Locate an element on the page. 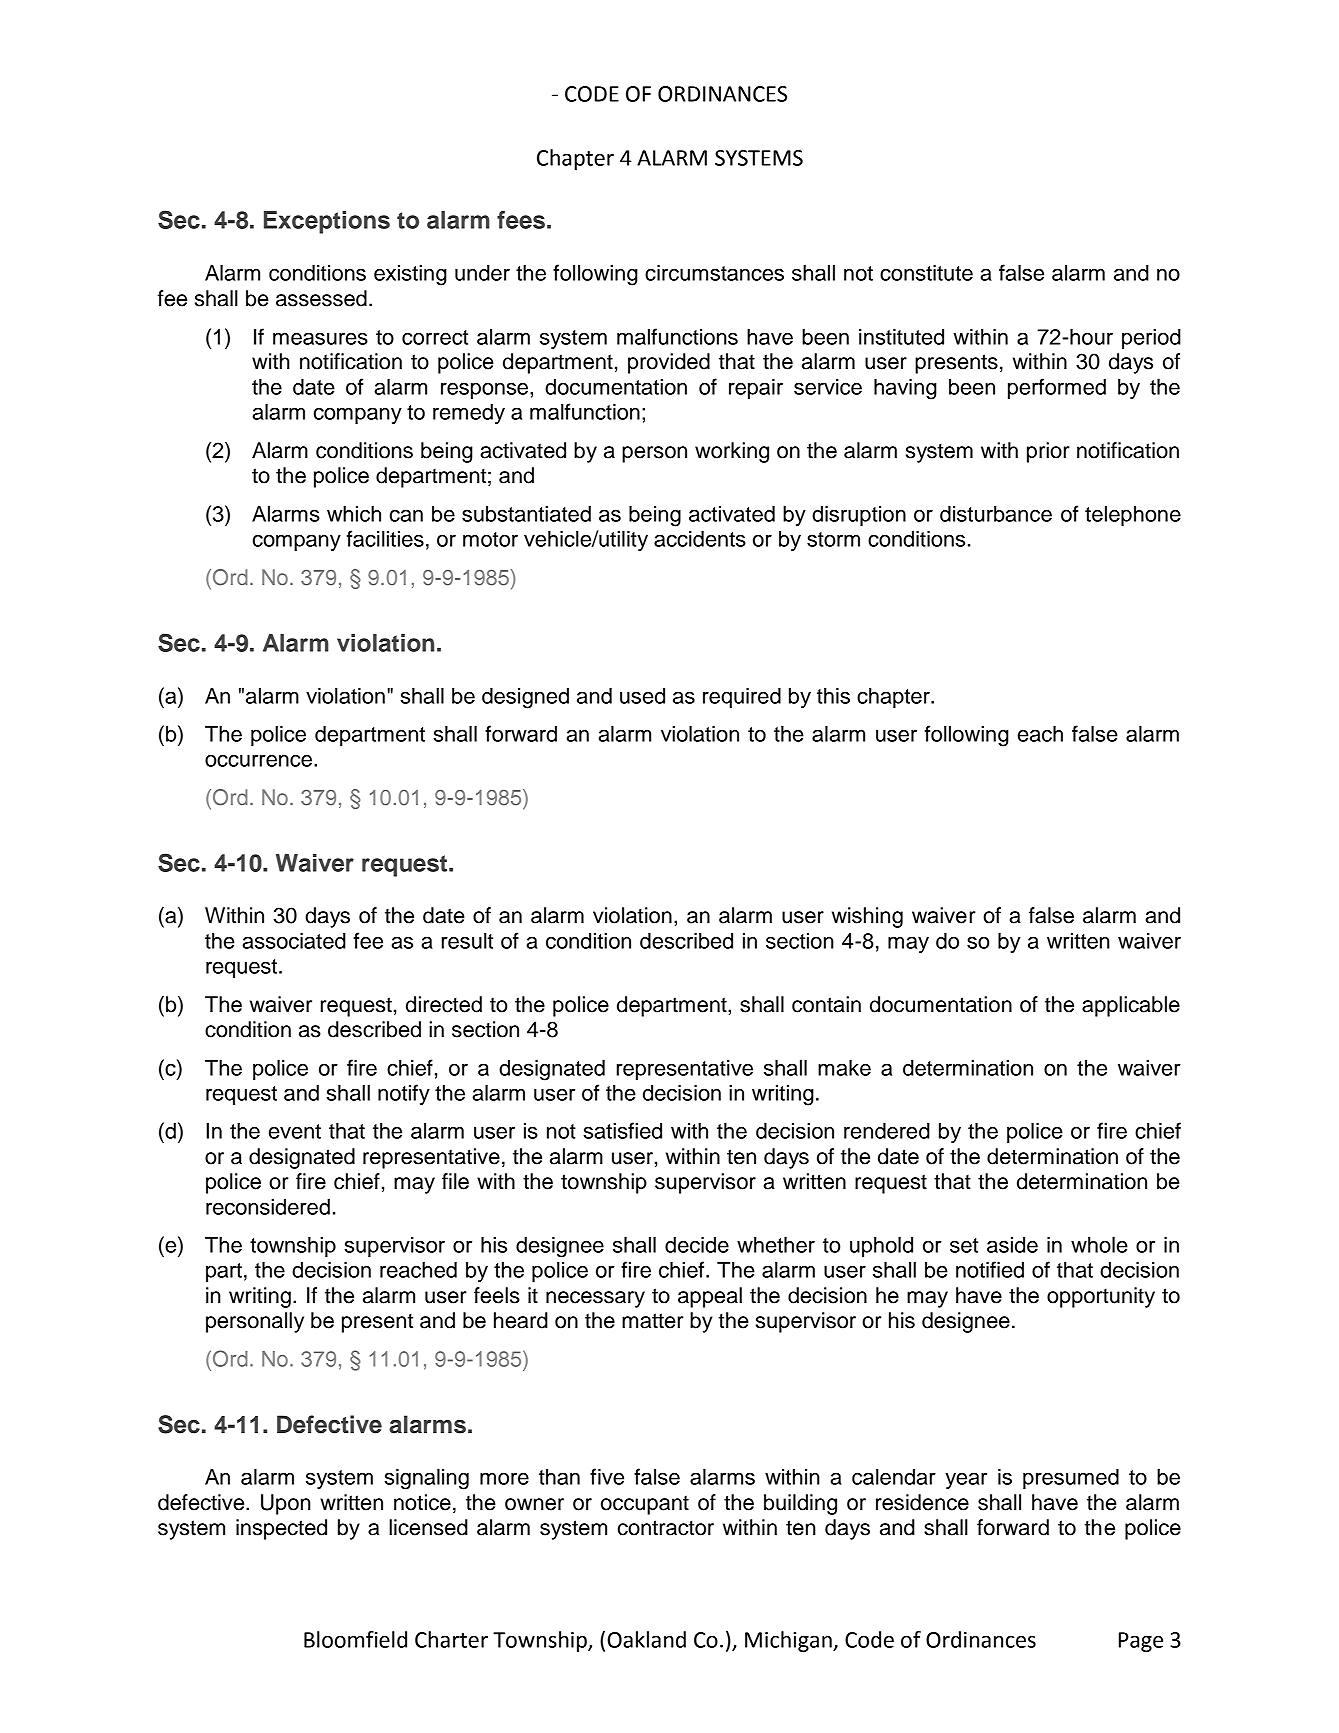 The width and height of the image is (1339, 1733). Page is located at coordinates (1141, 1642).
